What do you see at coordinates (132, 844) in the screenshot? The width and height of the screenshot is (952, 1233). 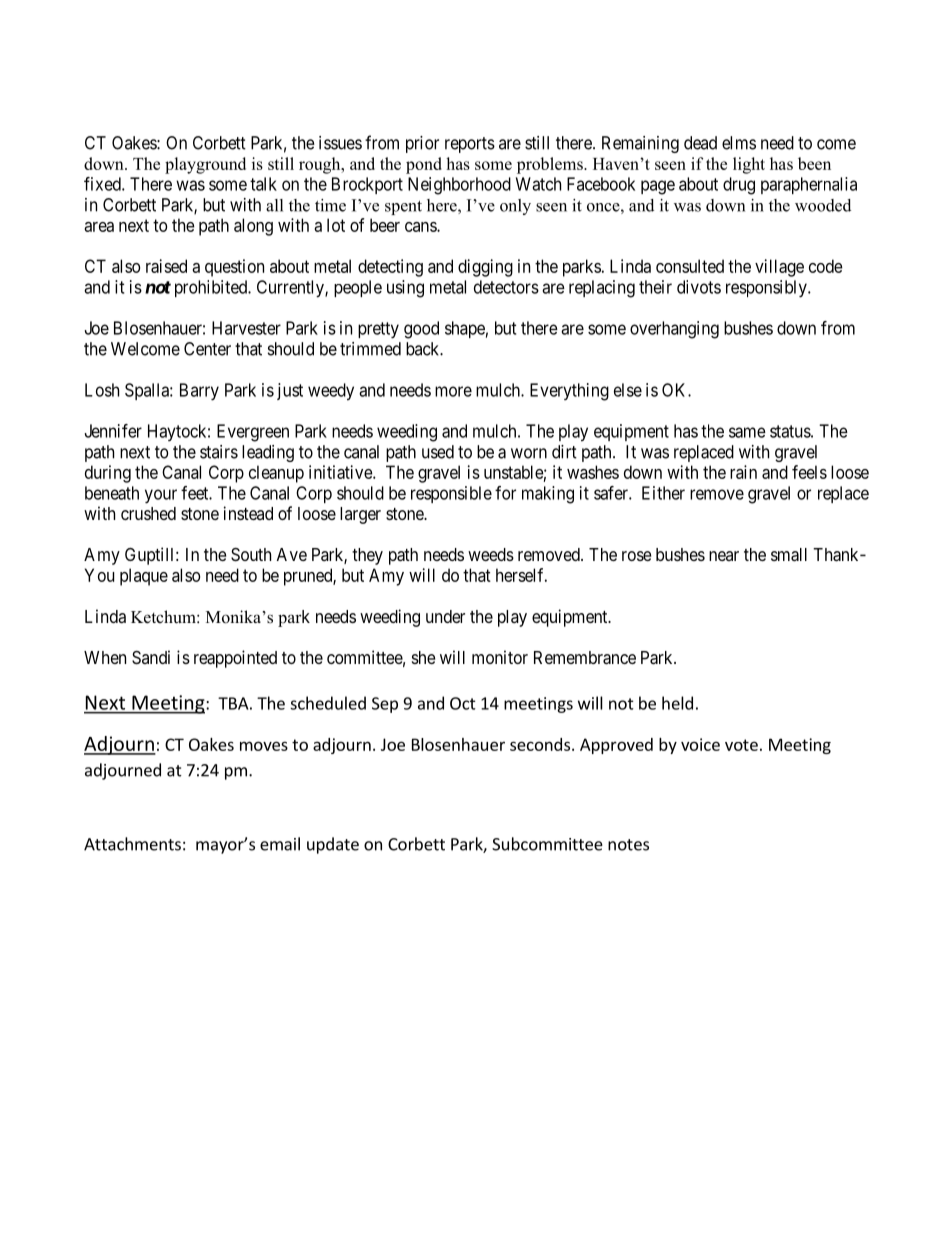 I see `Attachments` at bounding box center [132, 844].
